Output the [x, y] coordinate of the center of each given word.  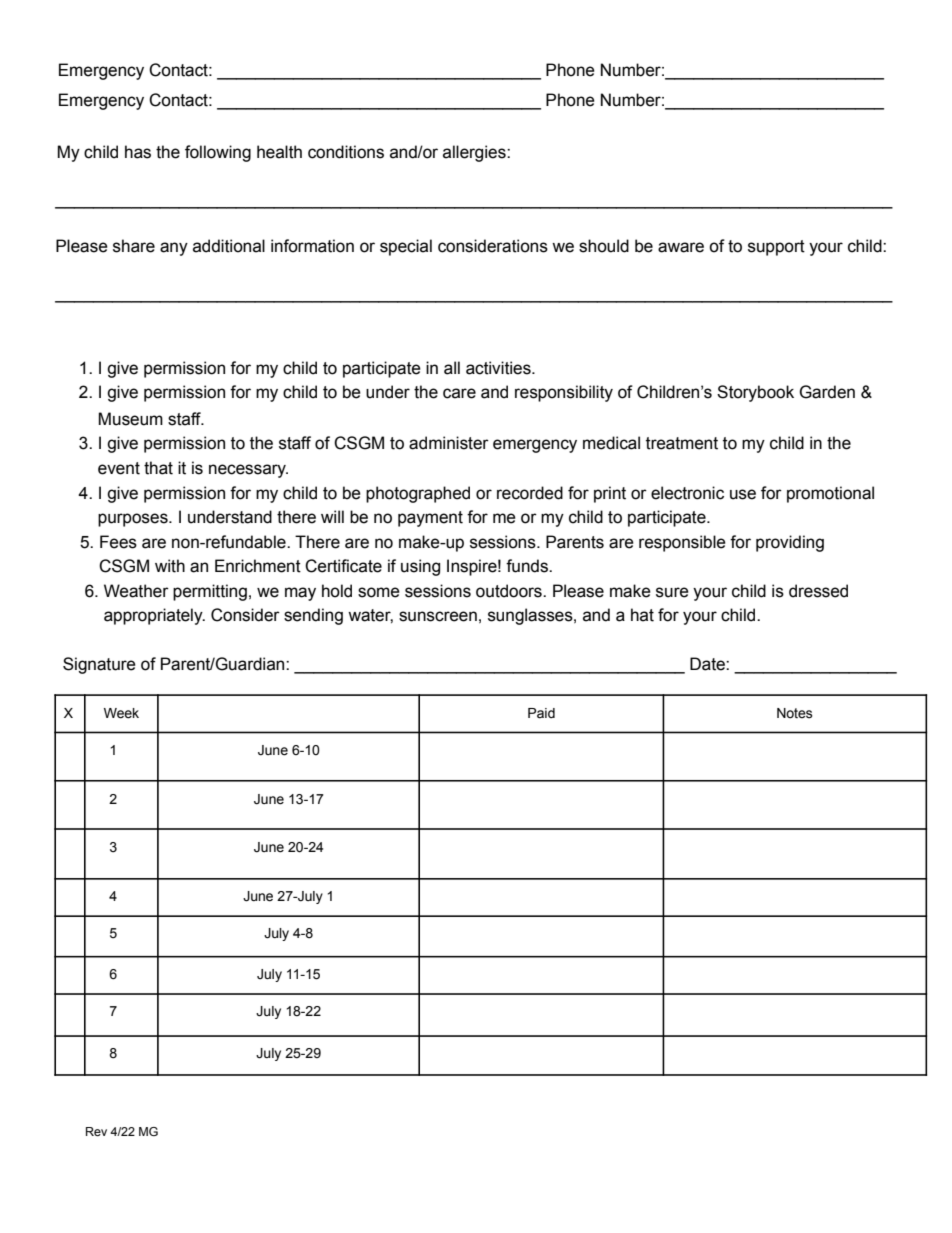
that [158, 468]
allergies [475, 153]
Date [708, 664]
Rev [96, 1131]
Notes [795, 713]
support [776, 248]
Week [121, 713]
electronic [687, 493]
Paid [541, 713]
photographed [418, 494]
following [218, 153]
